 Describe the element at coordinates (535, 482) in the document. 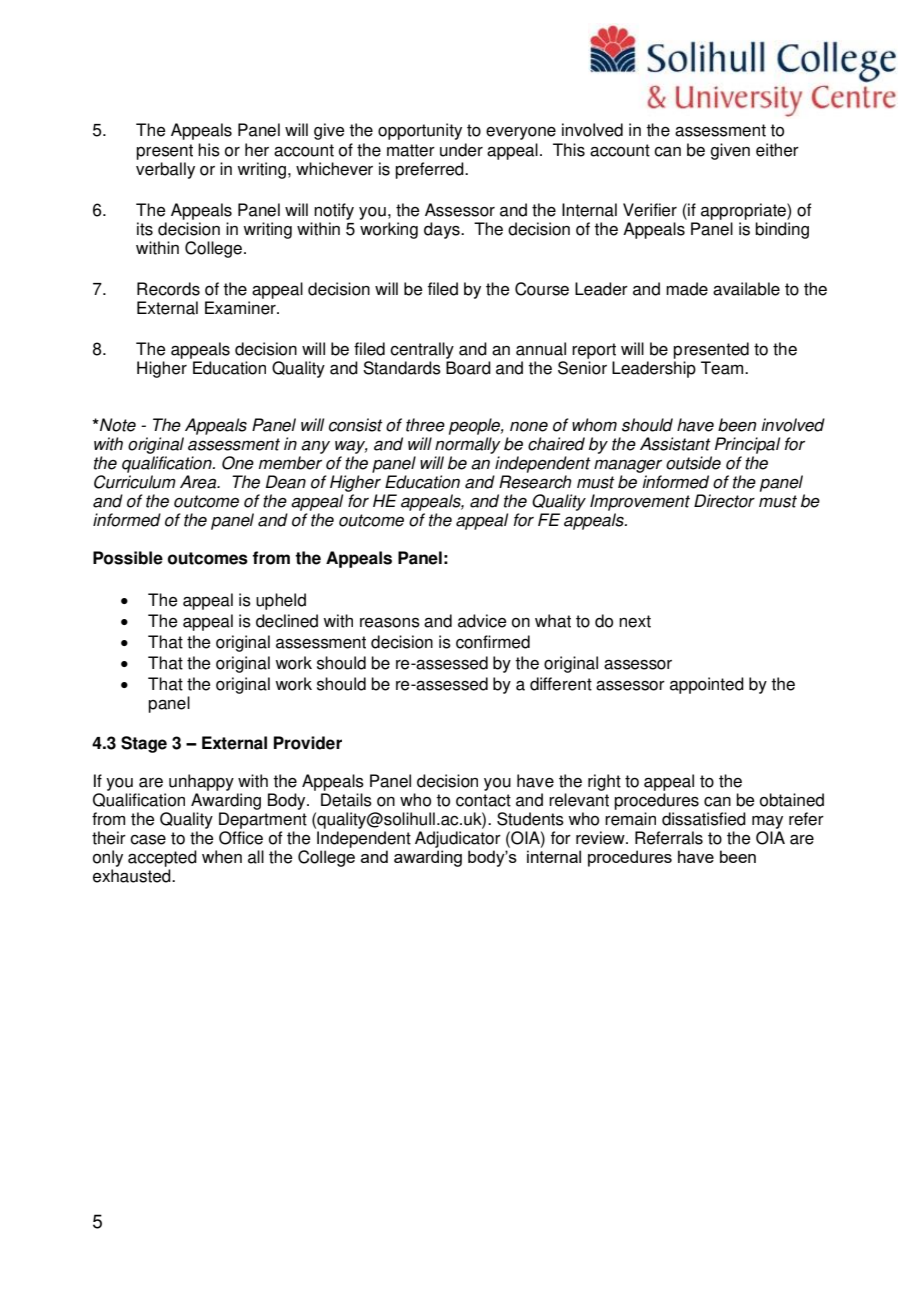

I see `Research` at that location.
